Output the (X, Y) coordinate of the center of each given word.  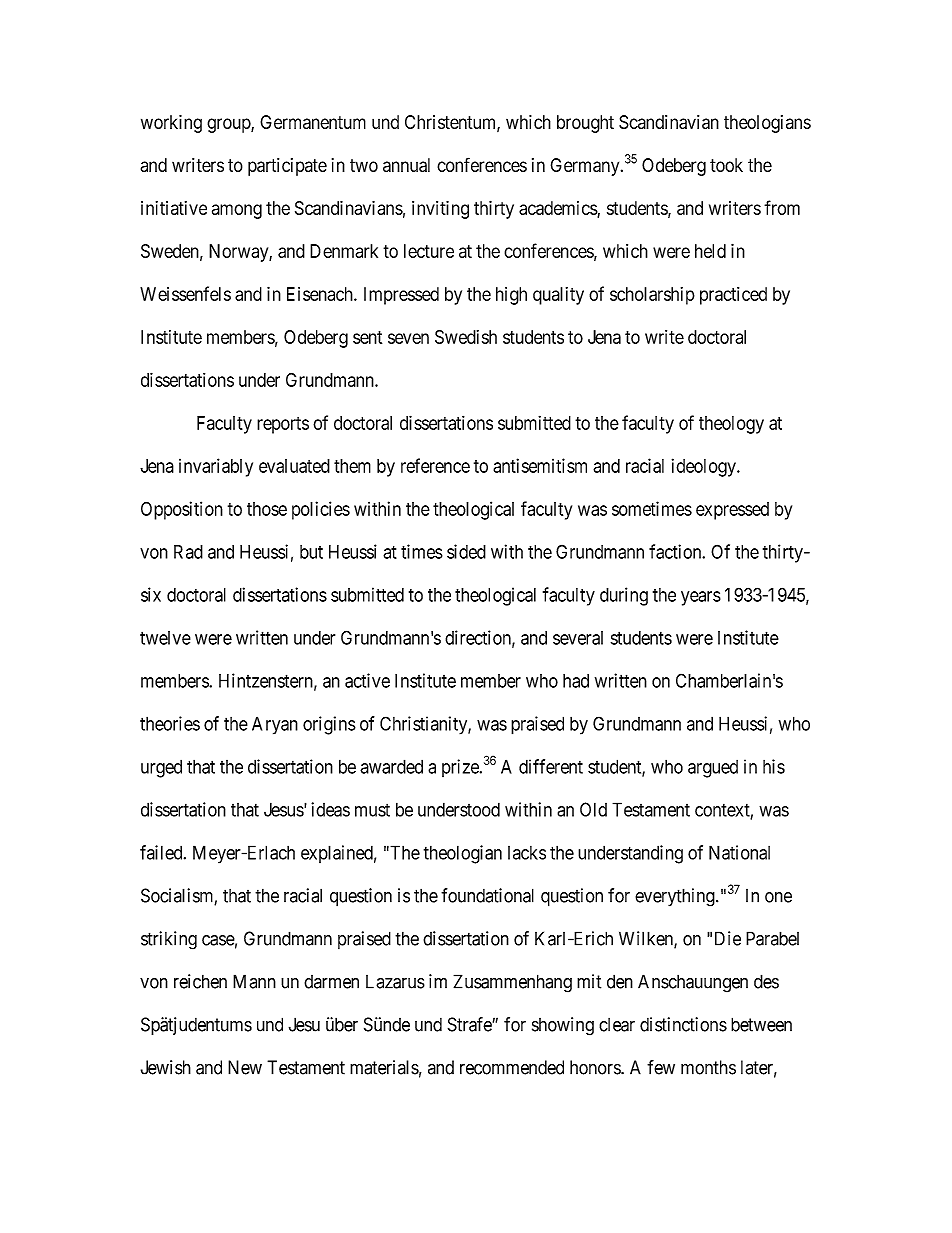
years (701, 598)
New (245, 1067)
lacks (527, 853)
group (229, 125)
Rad (188, 552)
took (726, 165)
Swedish (466, 337)
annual (406, 165)
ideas (330, 809)
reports (283, 425)
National (739, 852)
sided (466, 551)
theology (731, 425)
